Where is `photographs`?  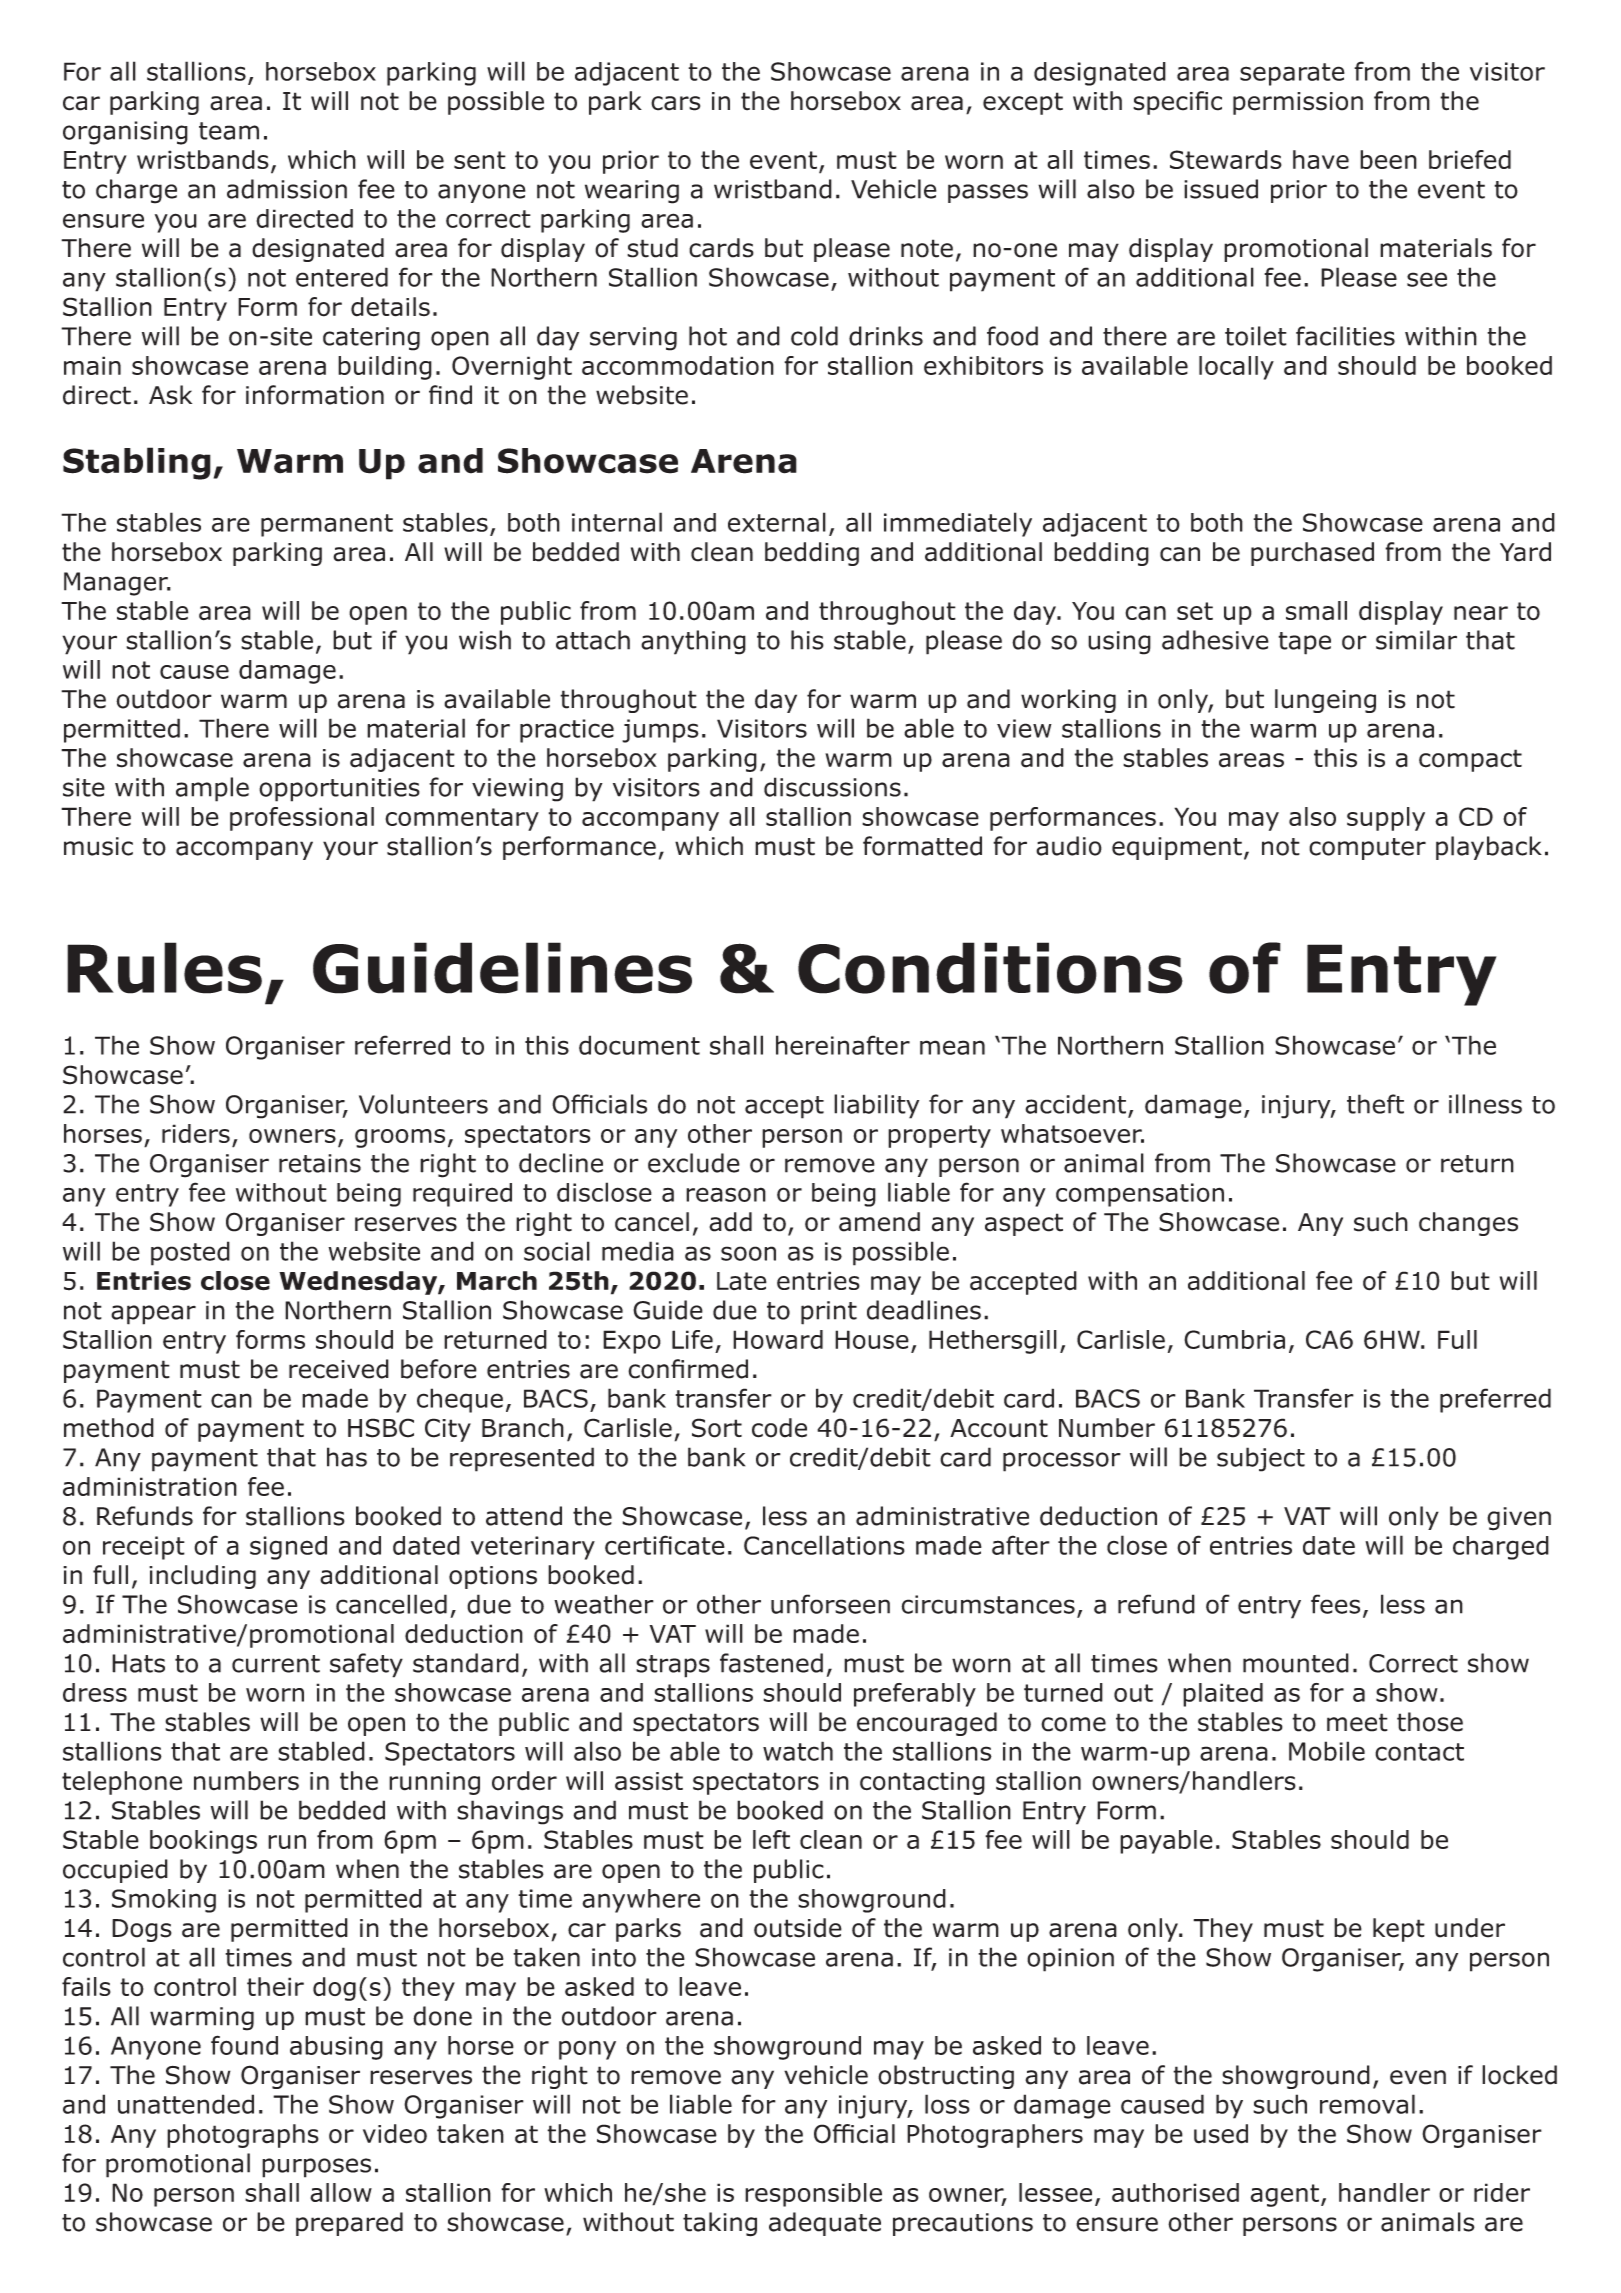
photographs is located at coordinates (243, 2136).
